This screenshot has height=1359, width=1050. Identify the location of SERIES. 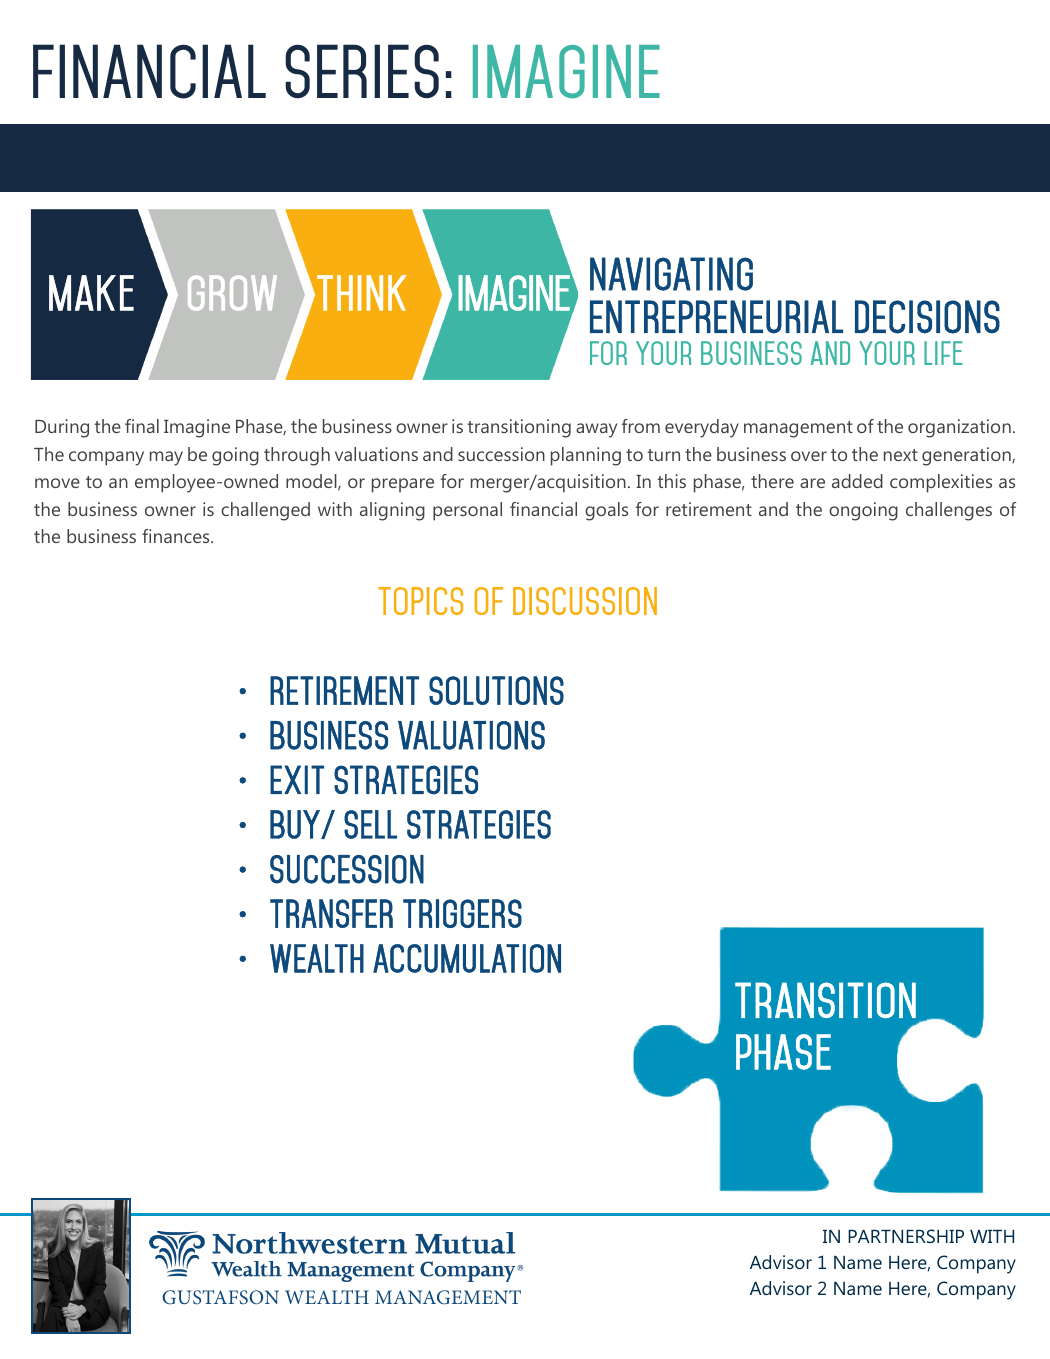
(362, 71).
